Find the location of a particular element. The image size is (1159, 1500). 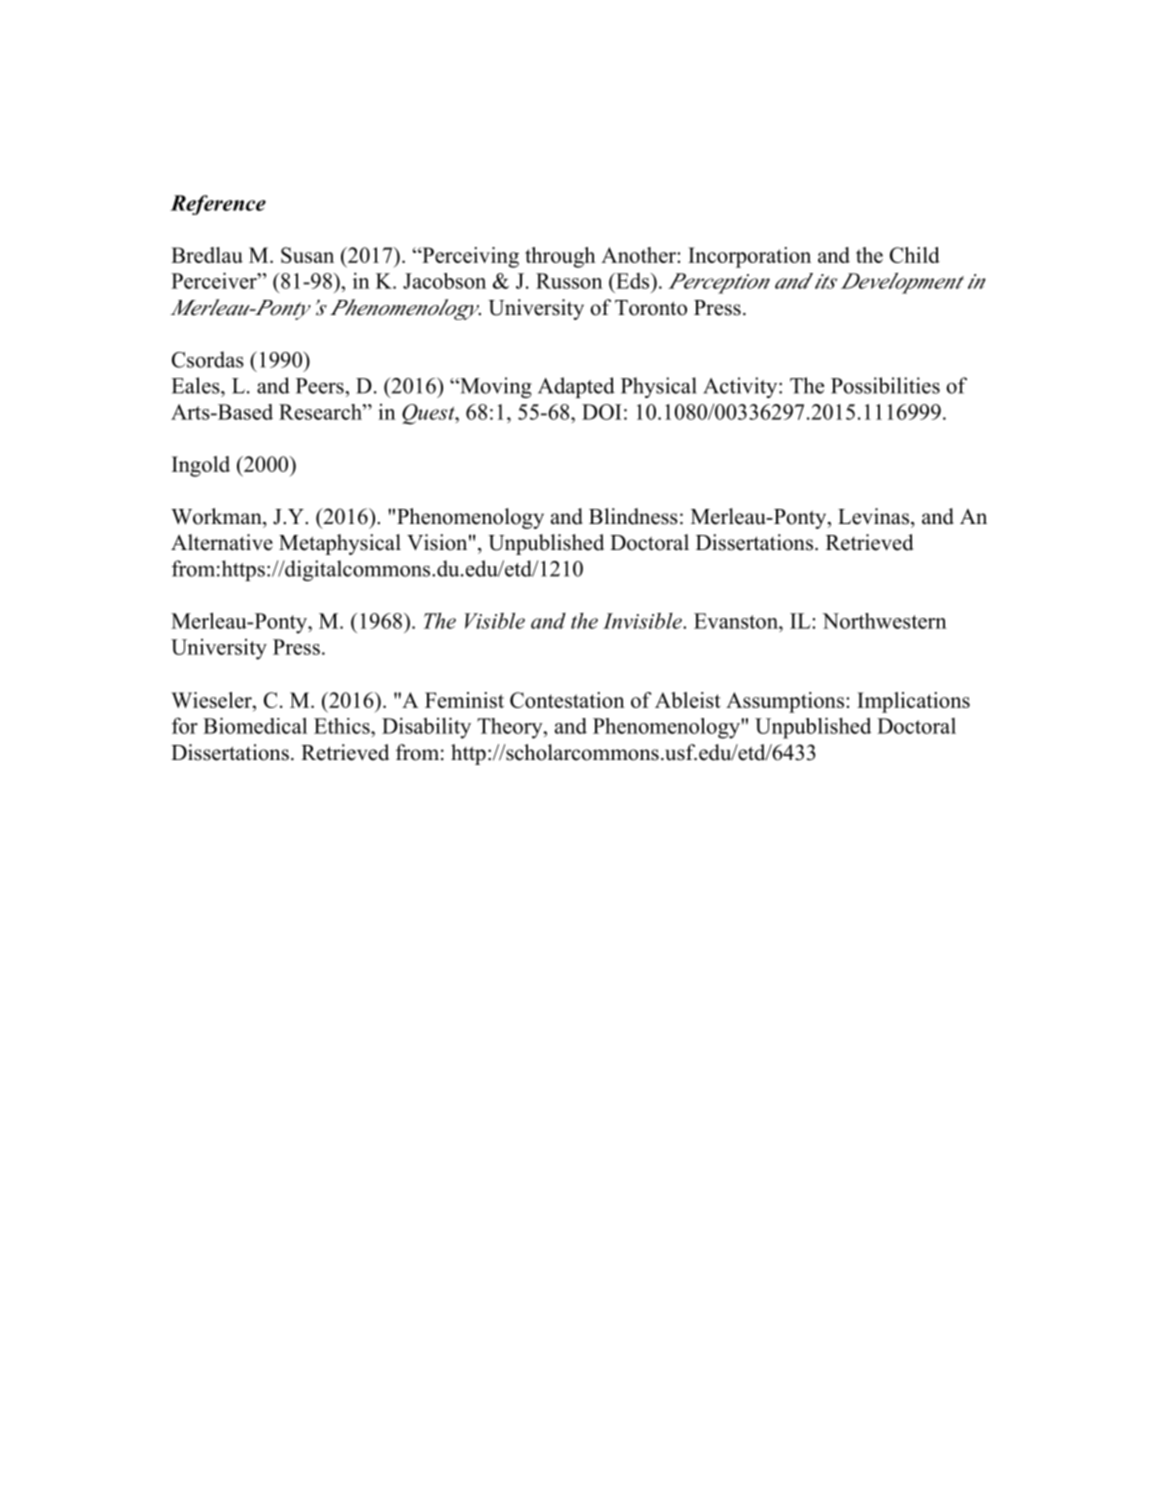

Biomedical is located at coordinates (255, 725).
